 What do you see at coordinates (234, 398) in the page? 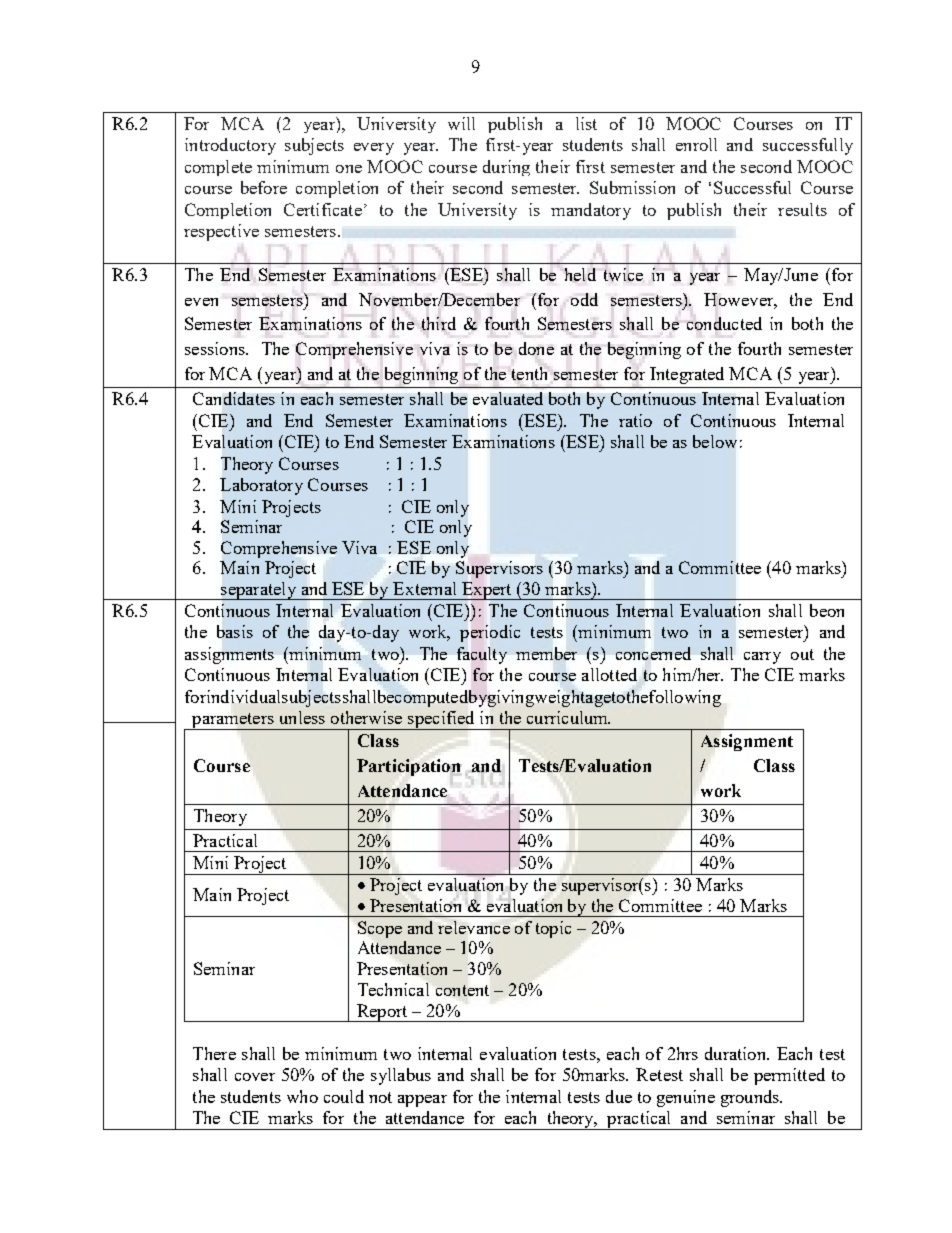
I see `Candidates` at bounding box center [234, 398].
